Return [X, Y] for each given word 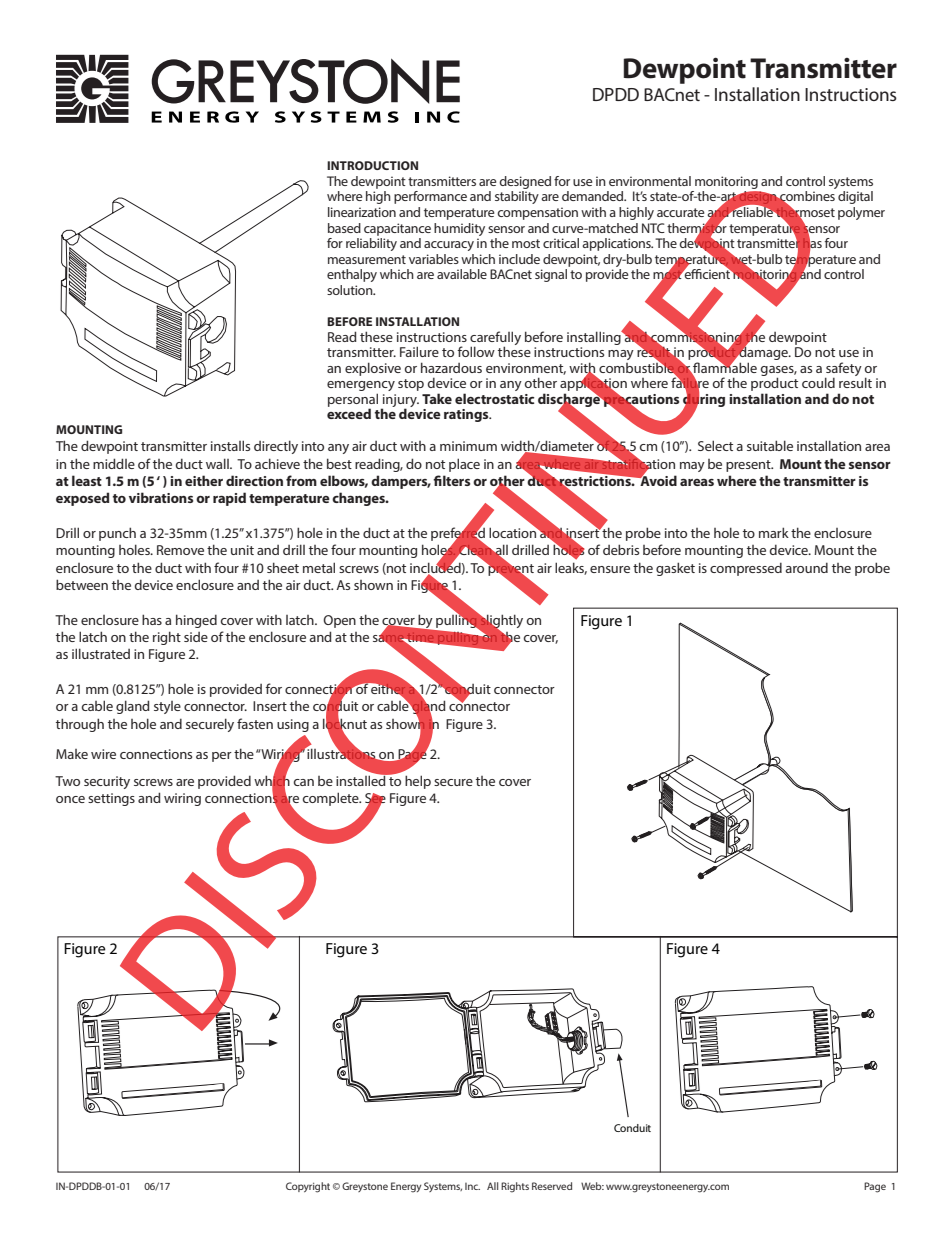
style [167, 707]
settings [111, 799]
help [418, 782]
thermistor [697, 227]
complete [331, 799]
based [344, 228]
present [749, 466]
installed [362, 779]
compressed [746, 569]
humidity [459, 229]
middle [114, 463]
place [464, 465]
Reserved [552, 1186]
